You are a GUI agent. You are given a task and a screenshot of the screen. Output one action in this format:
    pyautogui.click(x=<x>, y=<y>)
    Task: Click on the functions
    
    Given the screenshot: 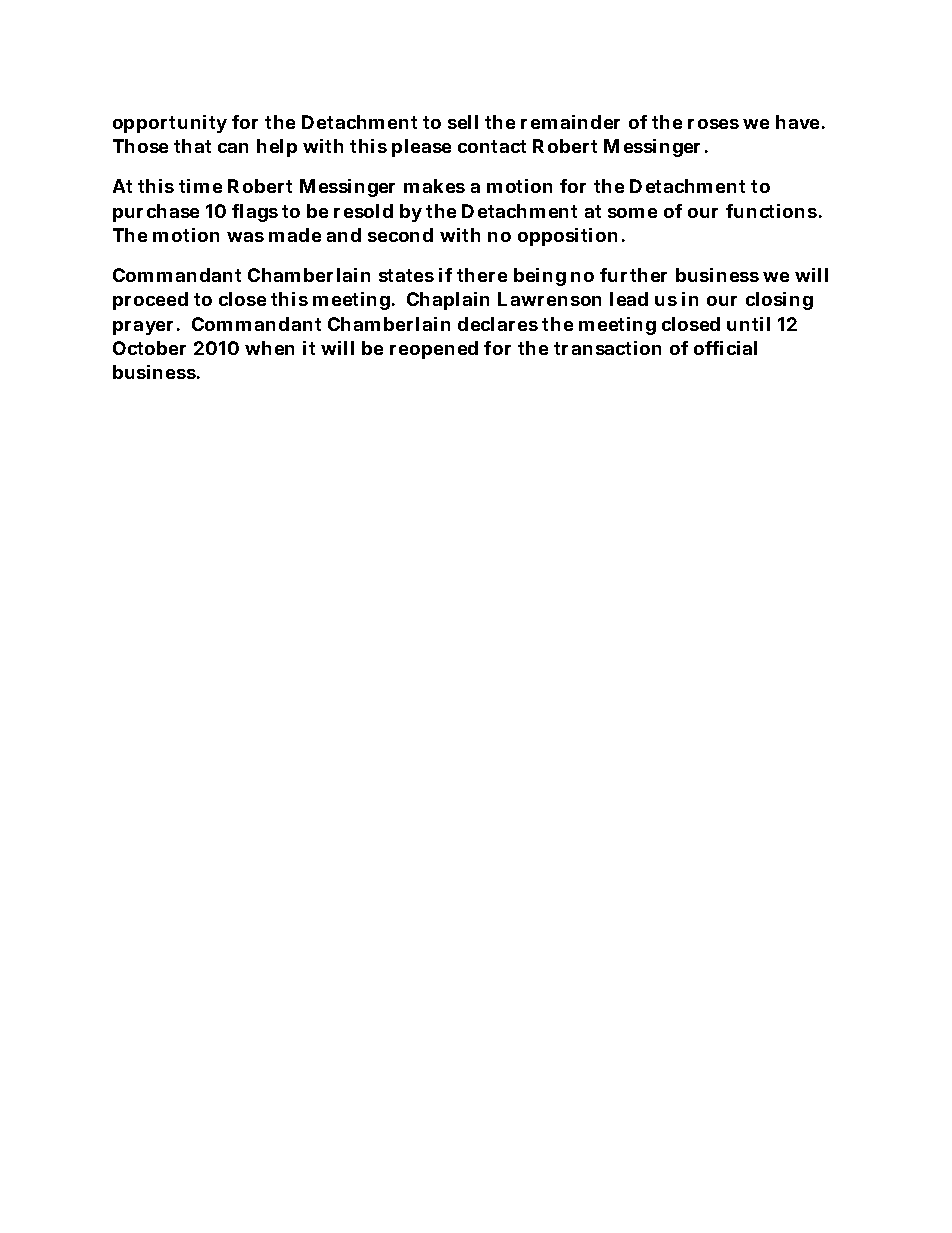 What is the action you would take?
    pyautogui.click(x=771, y=211)
